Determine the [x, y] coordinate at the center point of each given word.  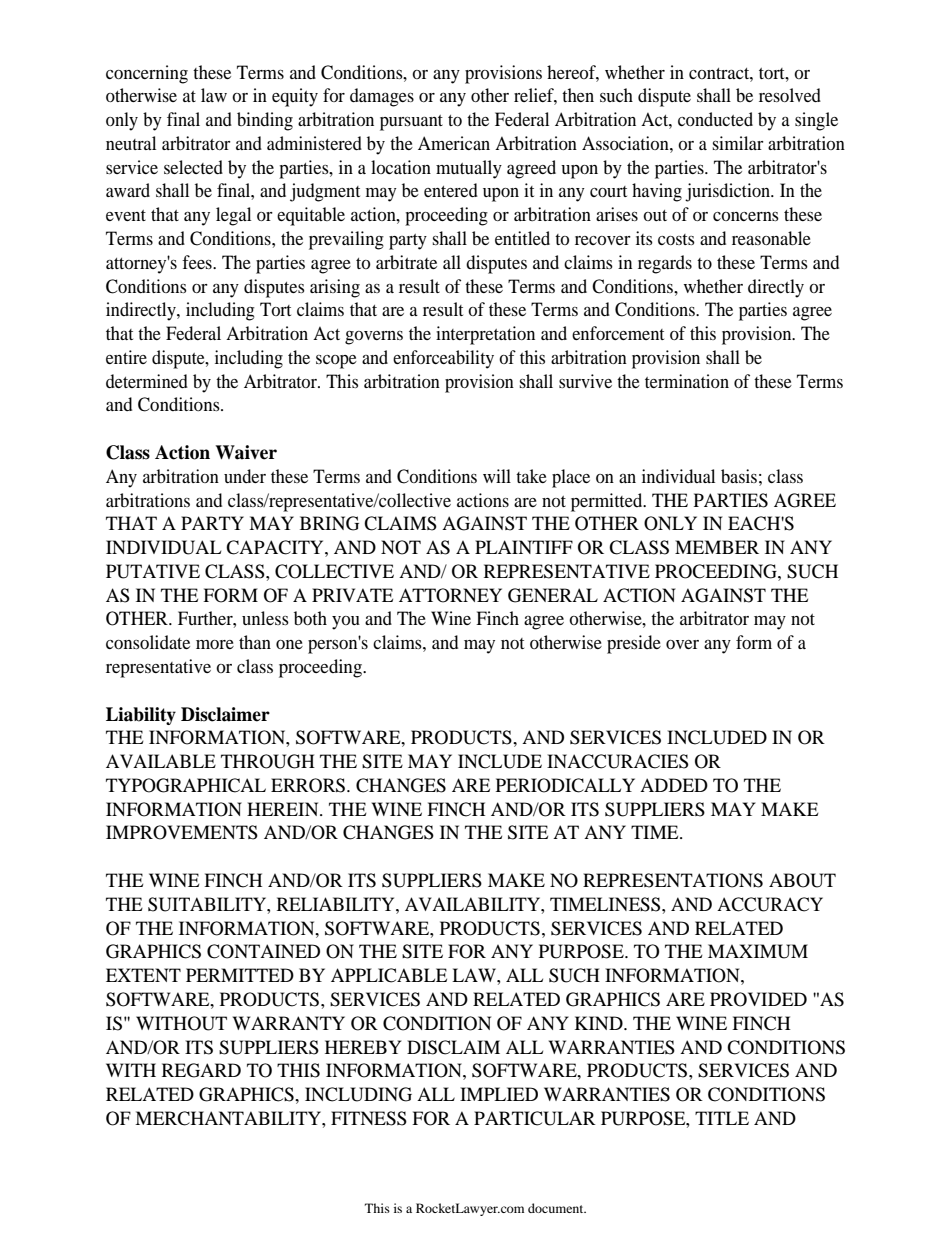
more [215, 644]
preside [634, 644]
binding [265, 121]
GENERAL [553, 595]
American [454, 143]
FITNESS [369, 1118]
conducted [715, 119]
